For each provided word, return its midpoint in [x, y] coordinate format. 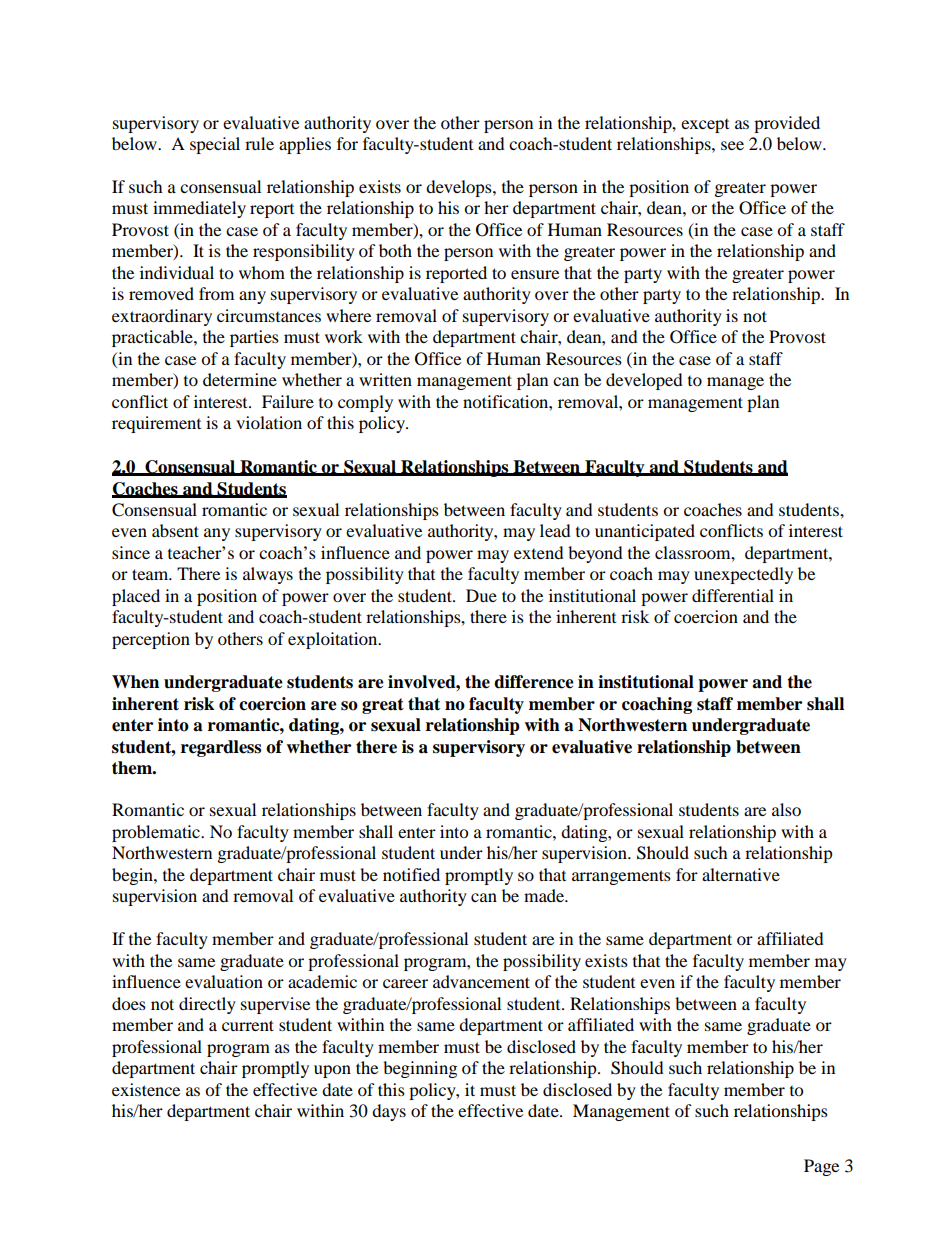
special [215, 145]
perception [151, 640]
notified [411, 874]
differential [733, 595]
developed [644, 381]
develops [460, 188]
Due [481, 595]
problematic [157, 833]
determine [240, 379]
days [389, 1112]
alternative [741, 874]
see [732, 145]
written [385, 379]
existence [146, 1089]
